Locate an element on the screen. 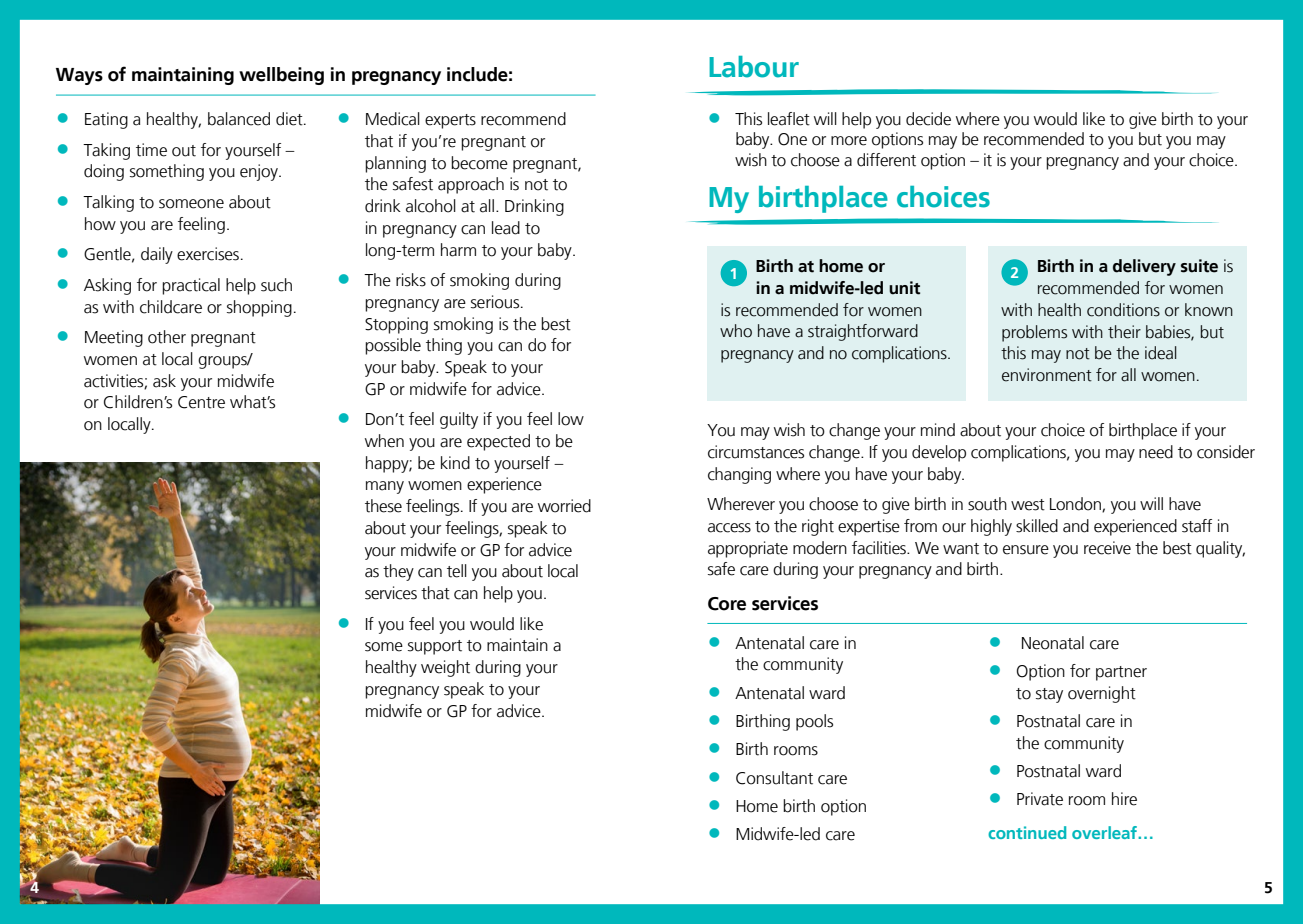 The width and height of the screenshot is (1303, 924). wellbeing is located at coordinates (281, 76).
